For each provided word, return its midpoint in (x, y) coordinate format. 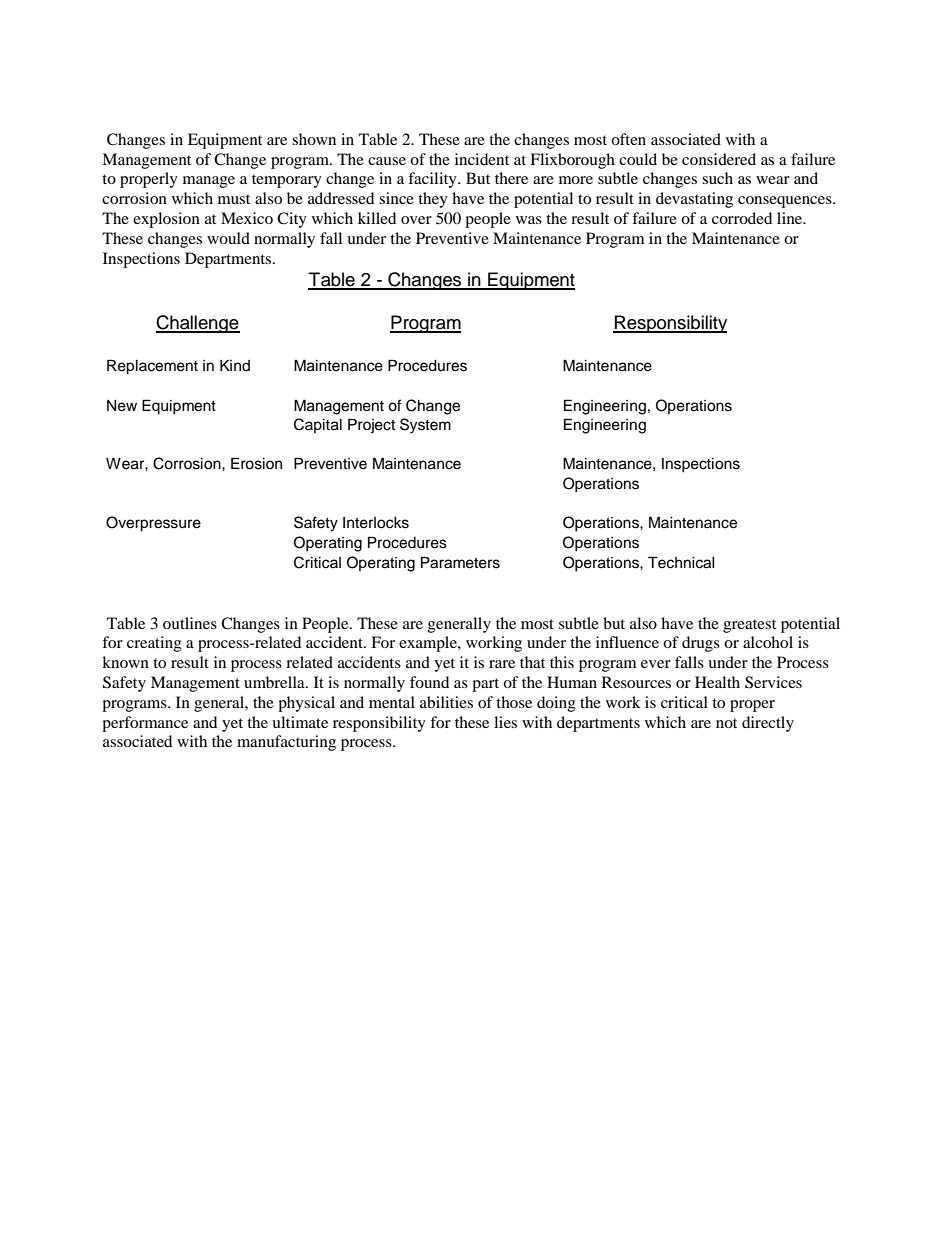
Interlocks (376, 523)
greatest (749, 626)
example (429, 644)
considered (719, 159)
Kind (235, 365)
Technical (681, 562)
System (425, 426)
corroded (742, 218)
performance (145, 724)
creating (154, 644)
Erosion (256, 463)
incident (482, 159)
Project (371, 425)
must (234, 199)
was (529, 220)
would (228, 238)
